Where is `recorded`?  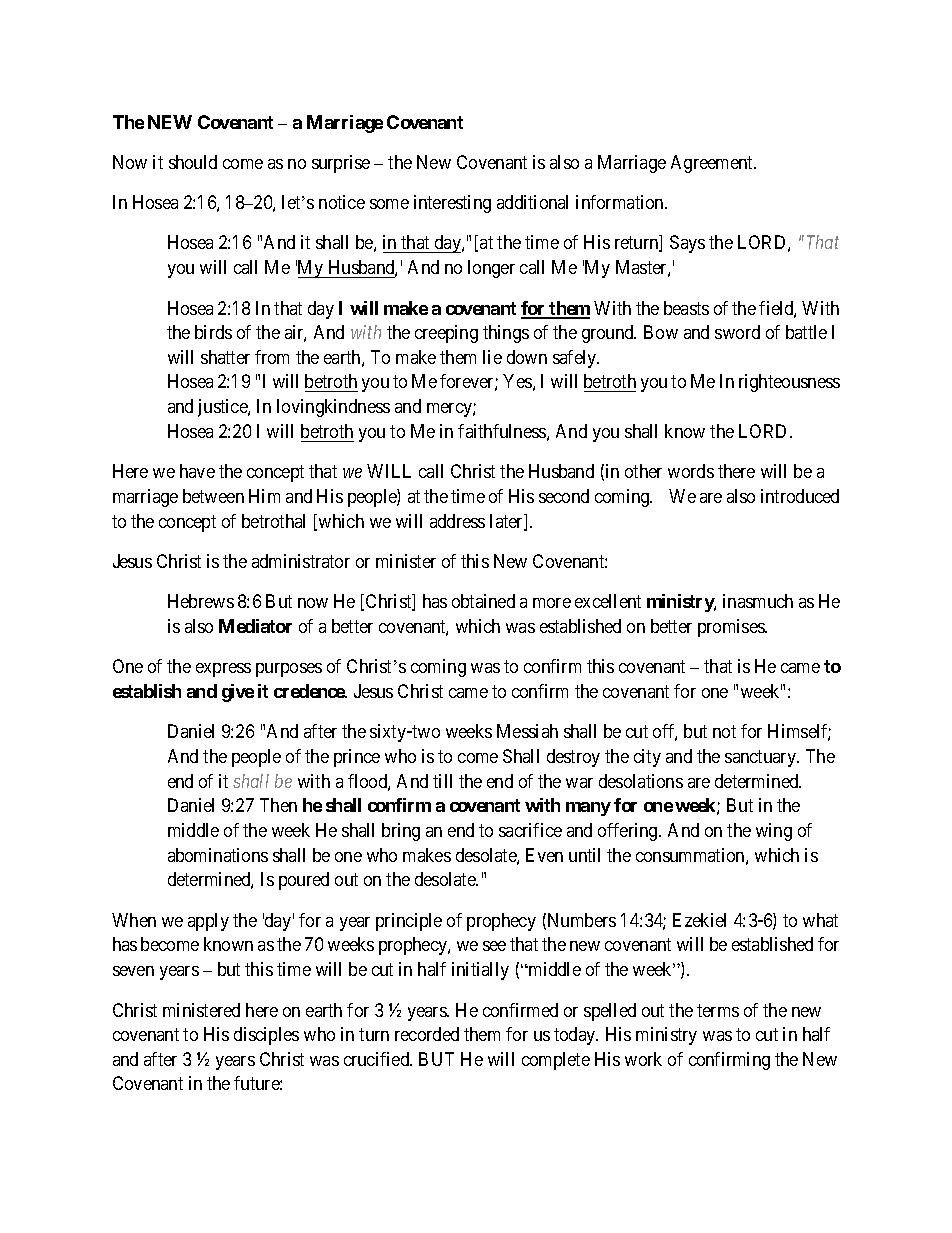 recorded is located at coordinates (427, 1034).
